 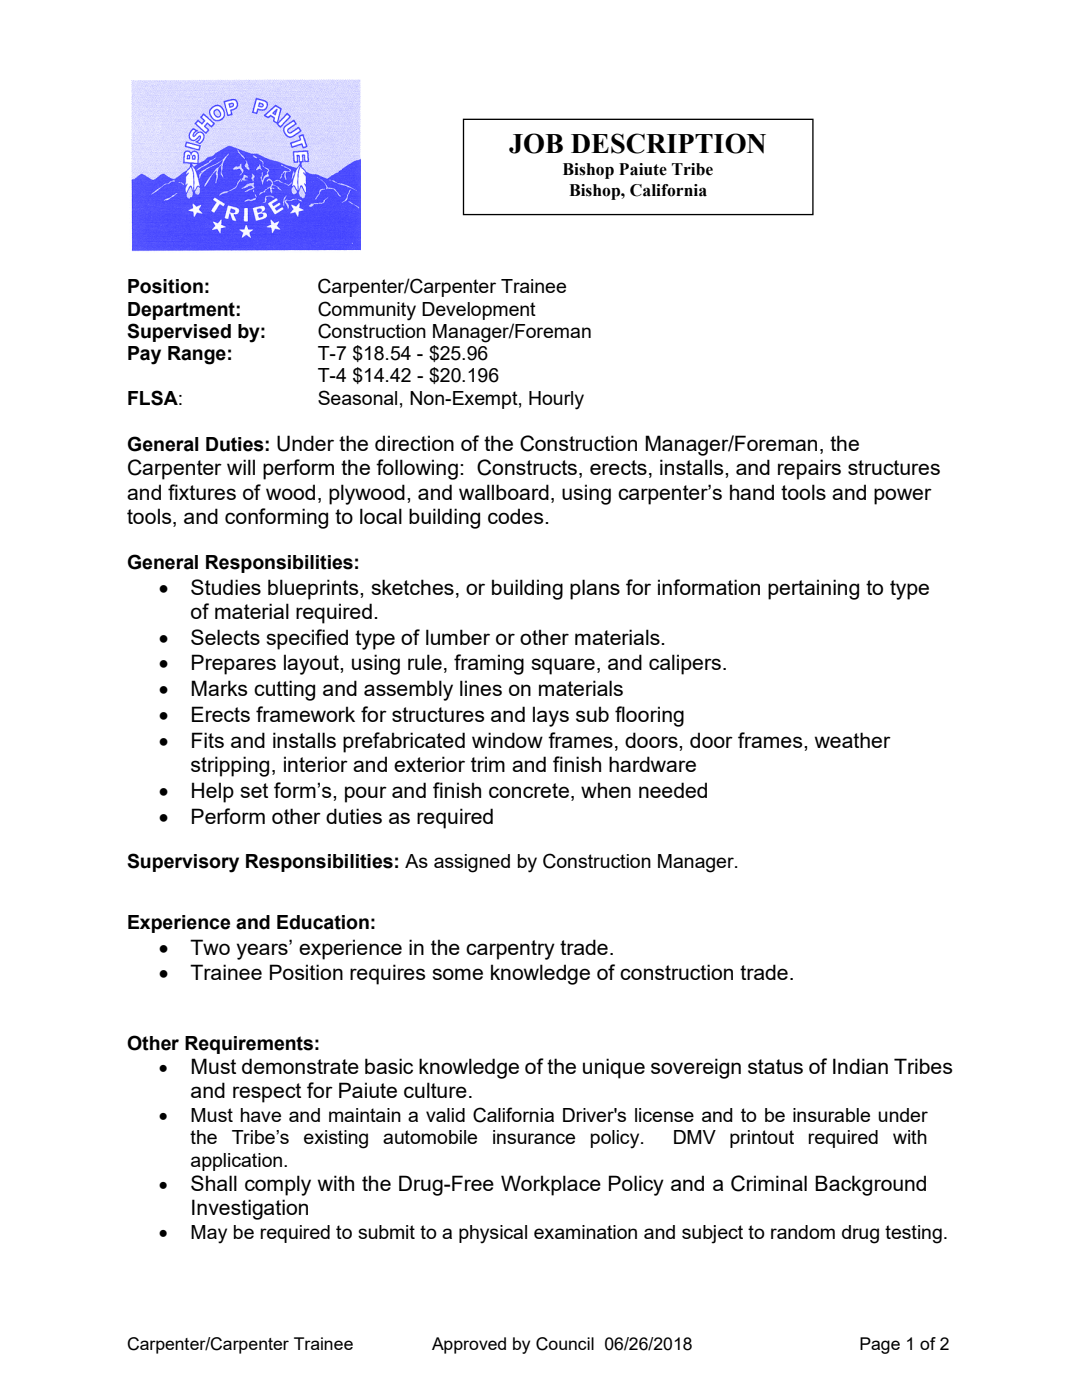 I want to click on Council, so click(x=565, y=1344).
